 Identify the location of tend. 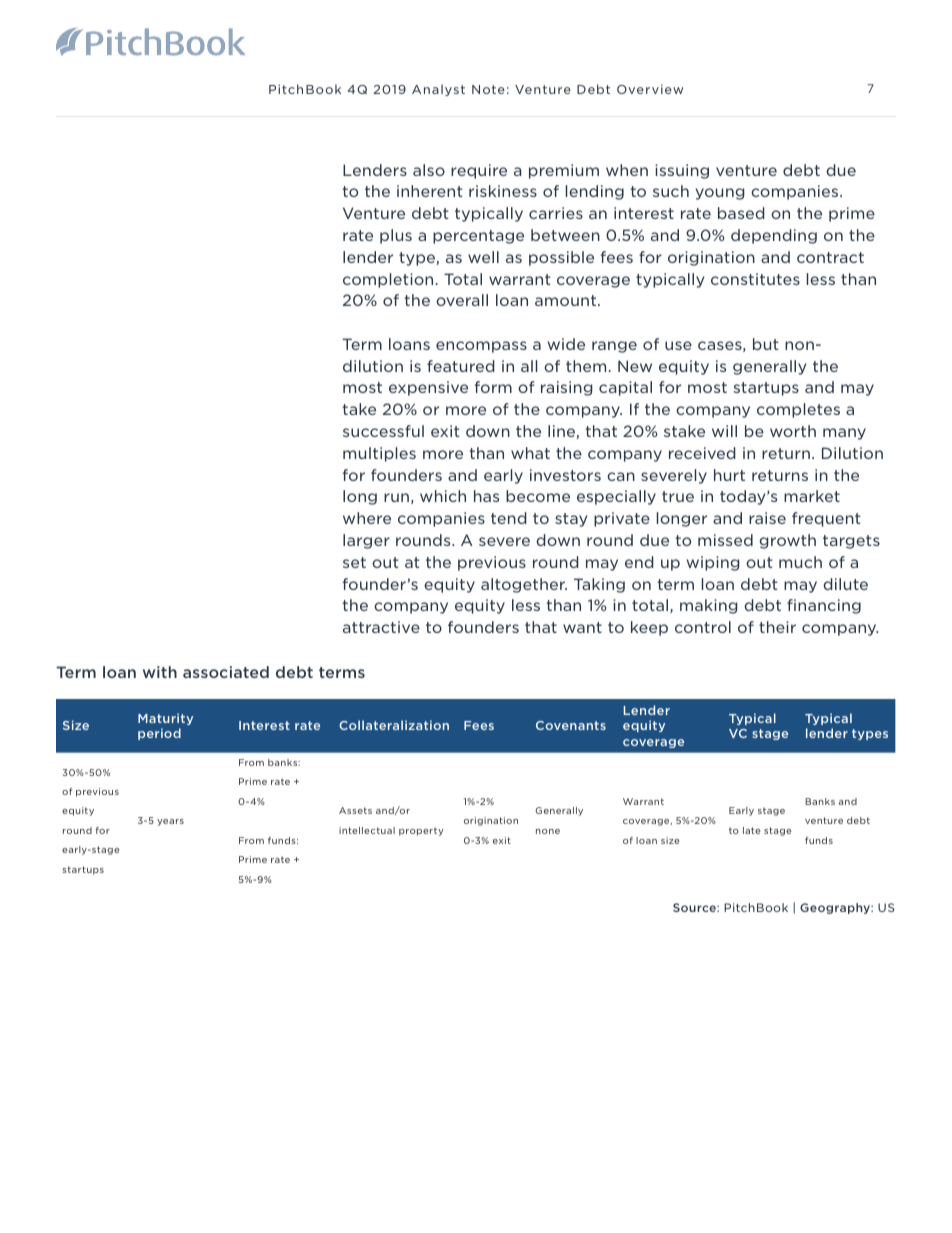
(509, 518).
